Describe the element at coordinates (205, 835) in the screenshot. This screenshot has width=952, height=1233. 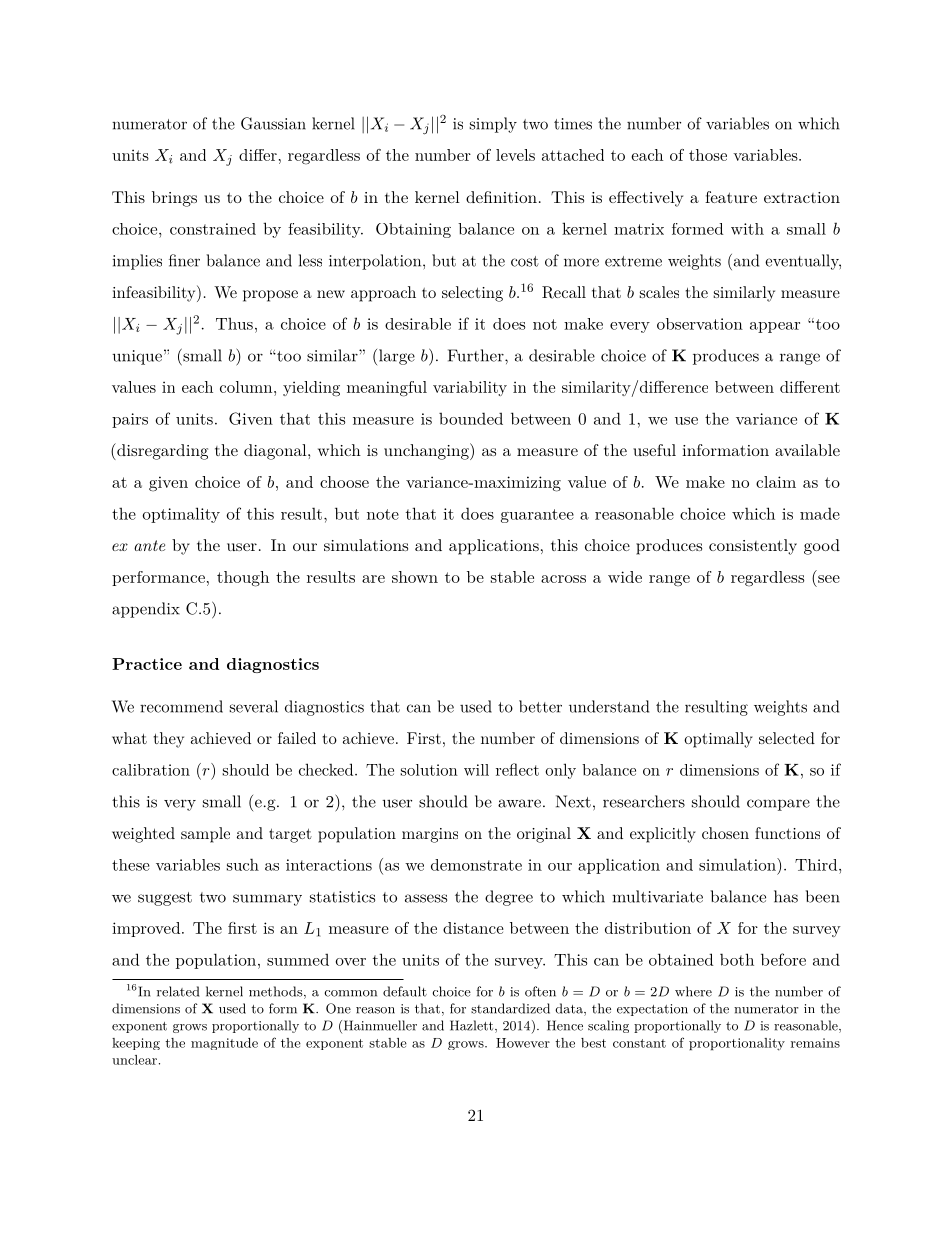
I see `sample` at that location.
